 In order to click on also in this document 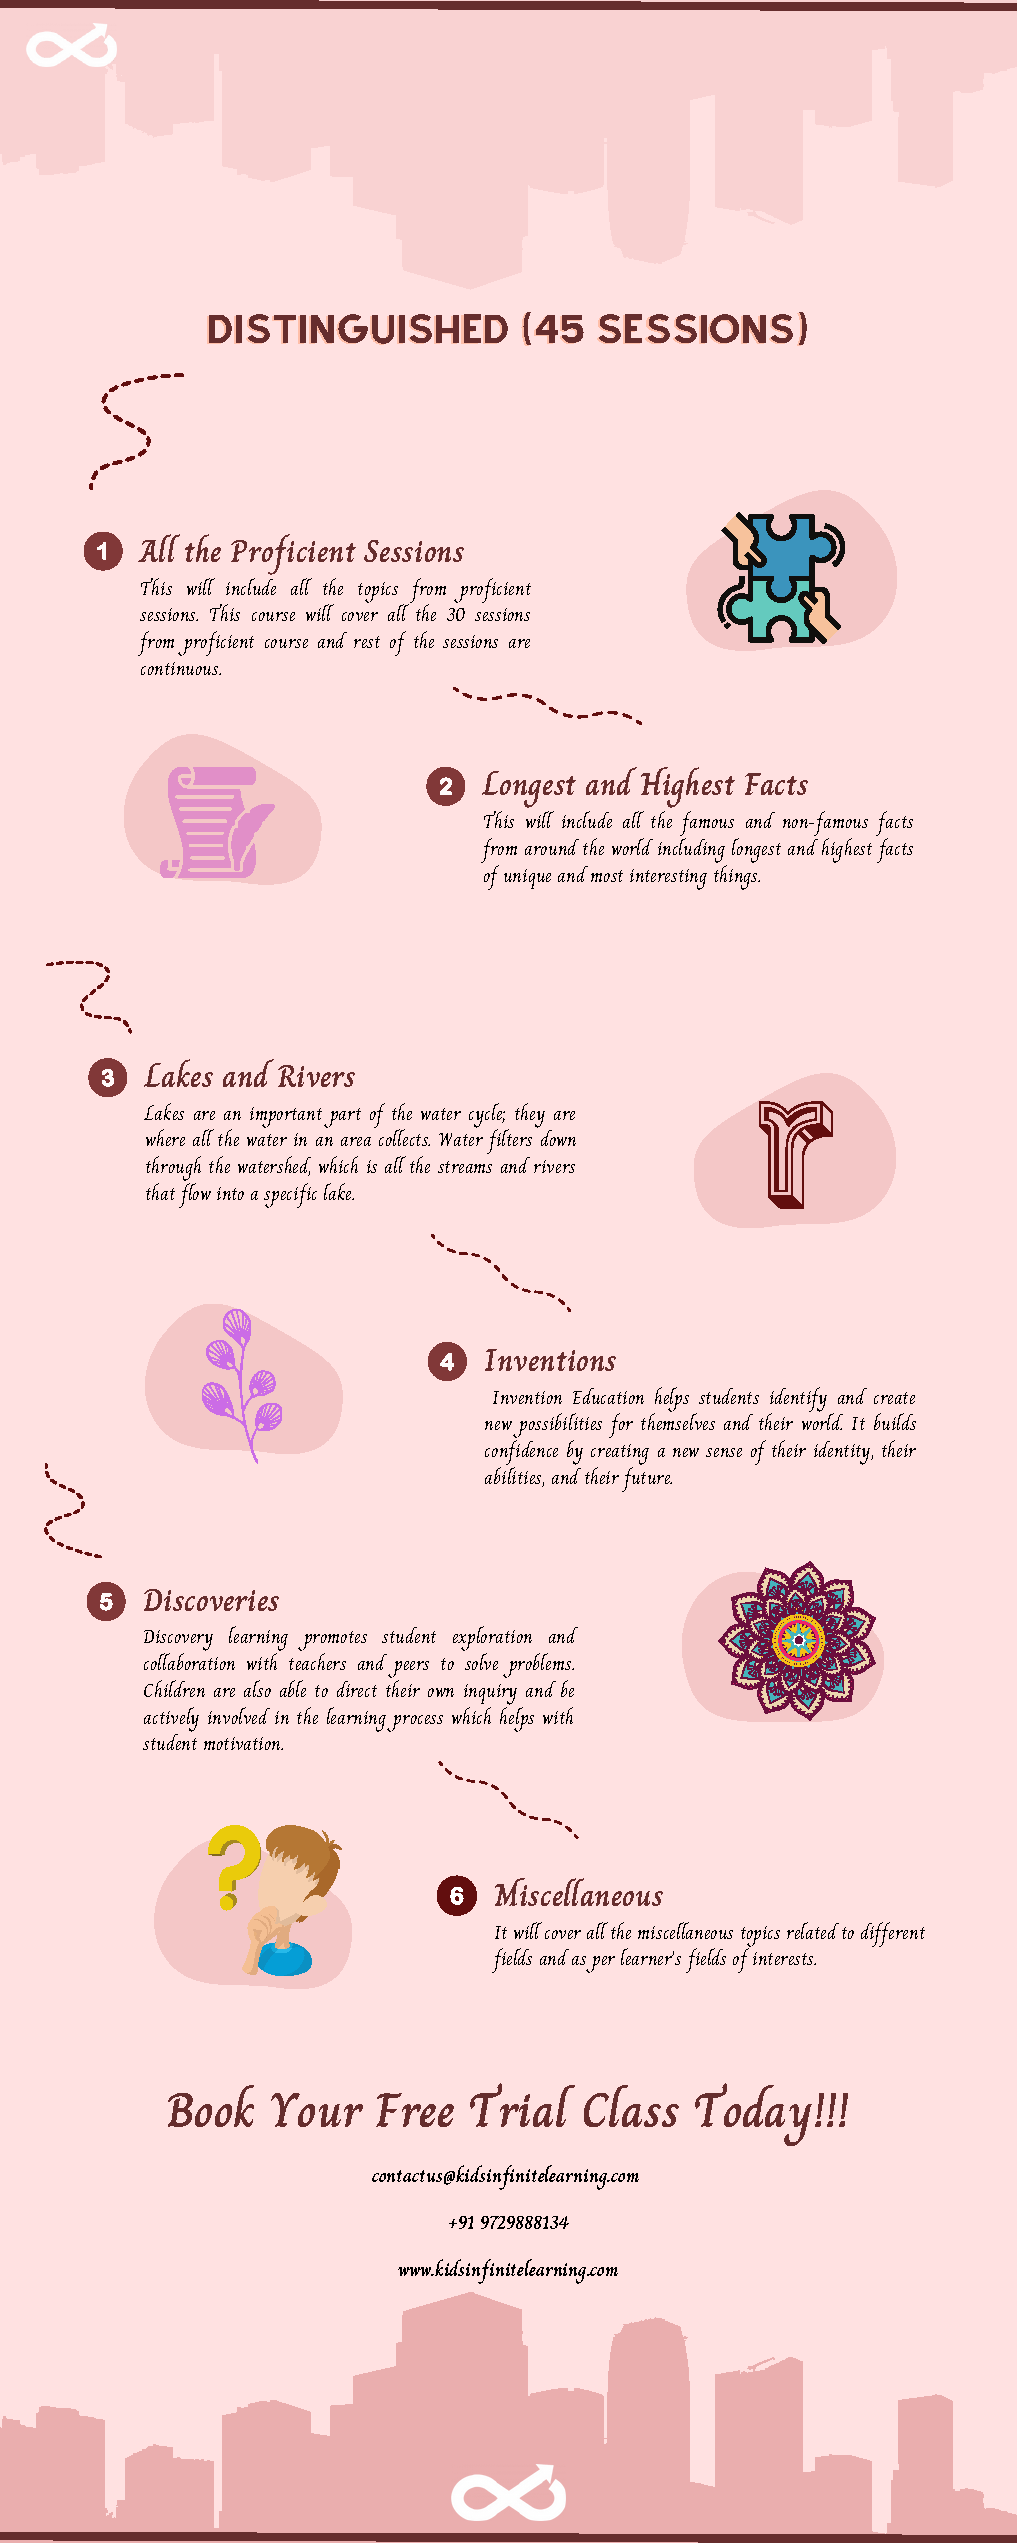, I will do `click(257, 1688)`.
